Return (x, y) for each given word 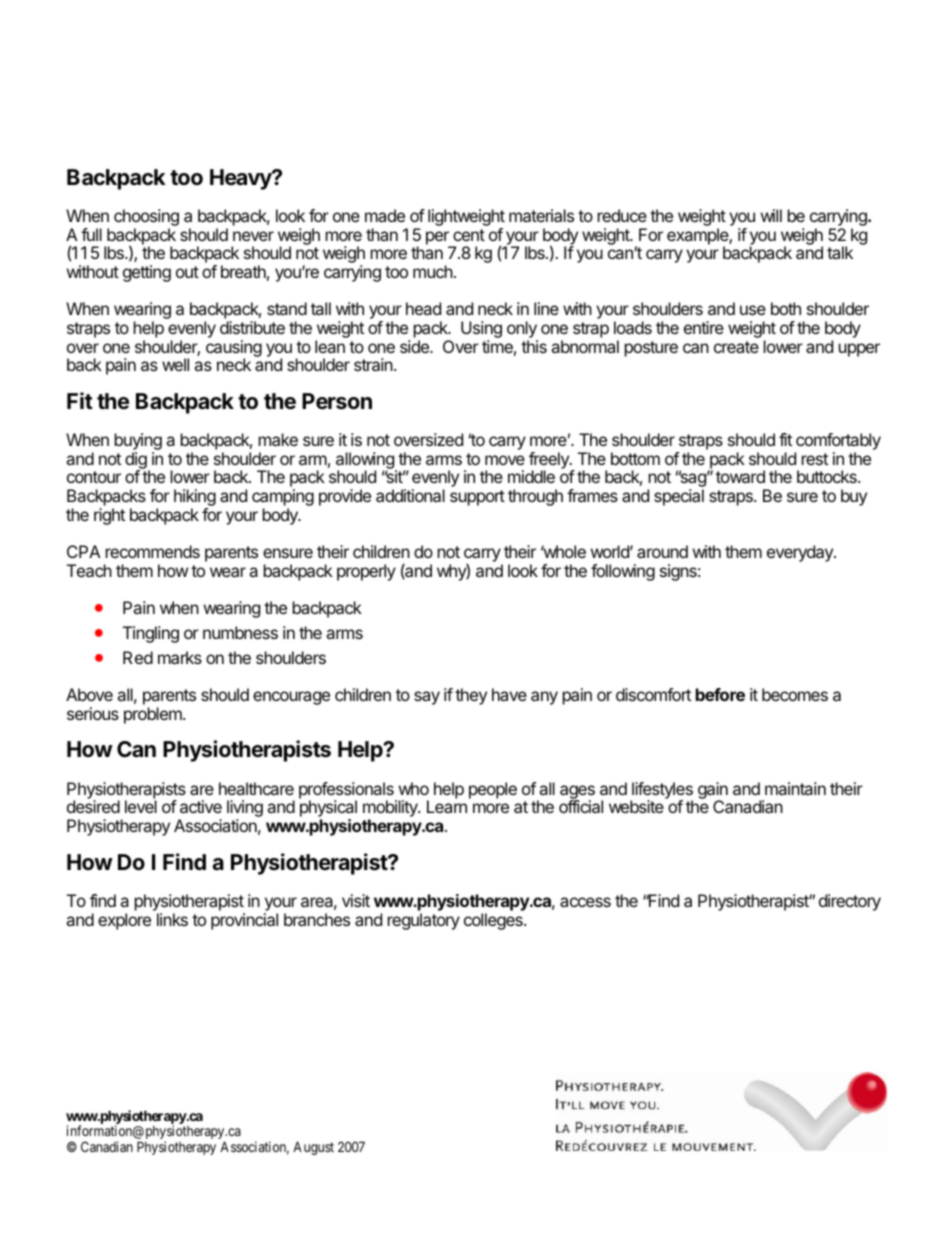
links (172, 919)
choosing (146, 219)
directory (850, 902)
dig (137, 461)
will (771, 215)
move (505, 460)
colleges (494, 921)
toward (740, 476)
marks (180, 657)
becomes (795, 694)
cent (469, 235)
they (471, 696)
